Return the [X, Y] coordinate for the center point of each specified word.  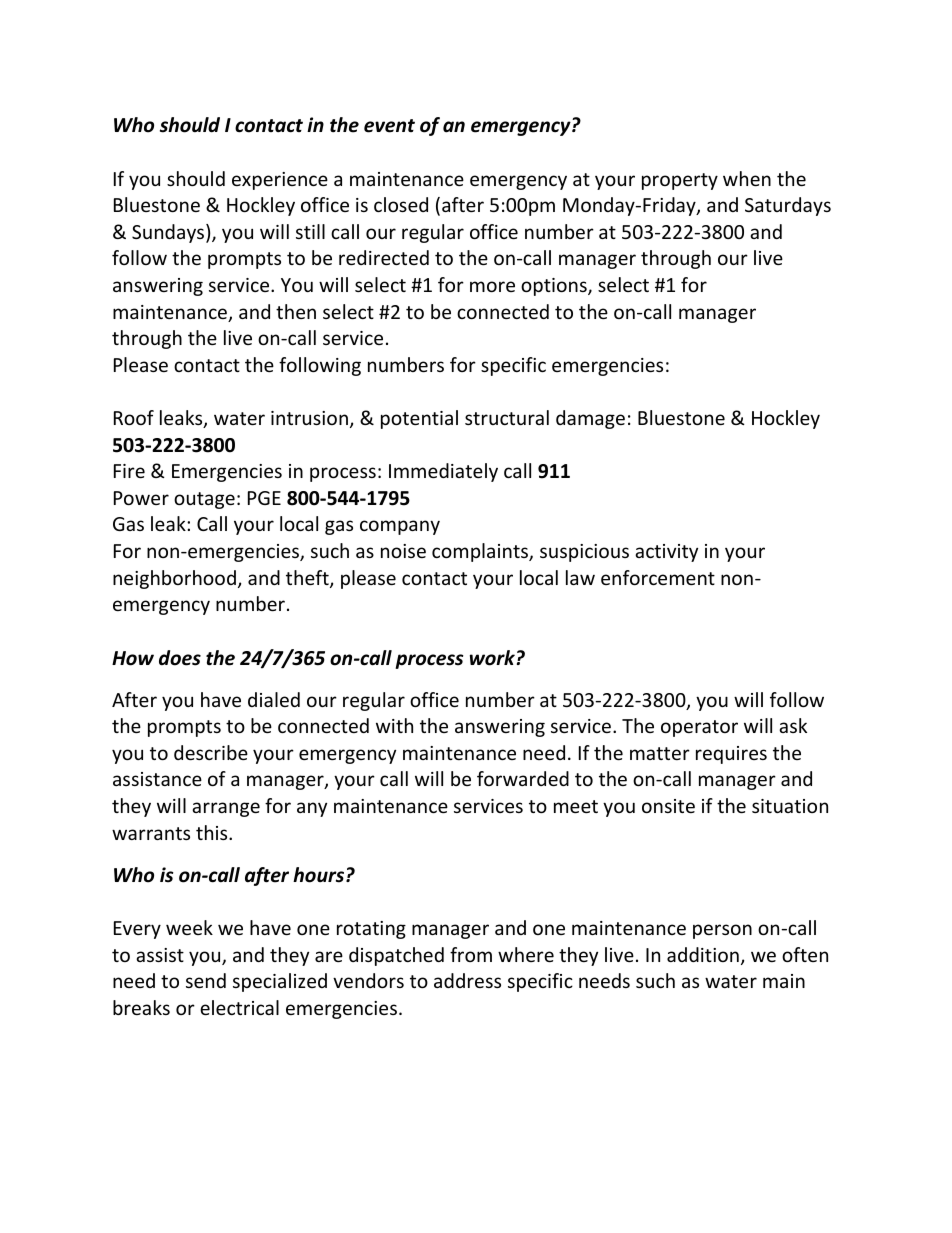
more [492, 286]
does [180, 658]
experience [280, 181]
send [206, 980]
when [747, 178]
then [296, 311]
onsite [668, 806]
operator [699, 728]
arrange [226, 809]
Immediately [443, 472]
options [555, 287]
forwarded [523, 778]
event [389, 126]
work [492, 658]
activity [666, 553]
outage [204, 500]
